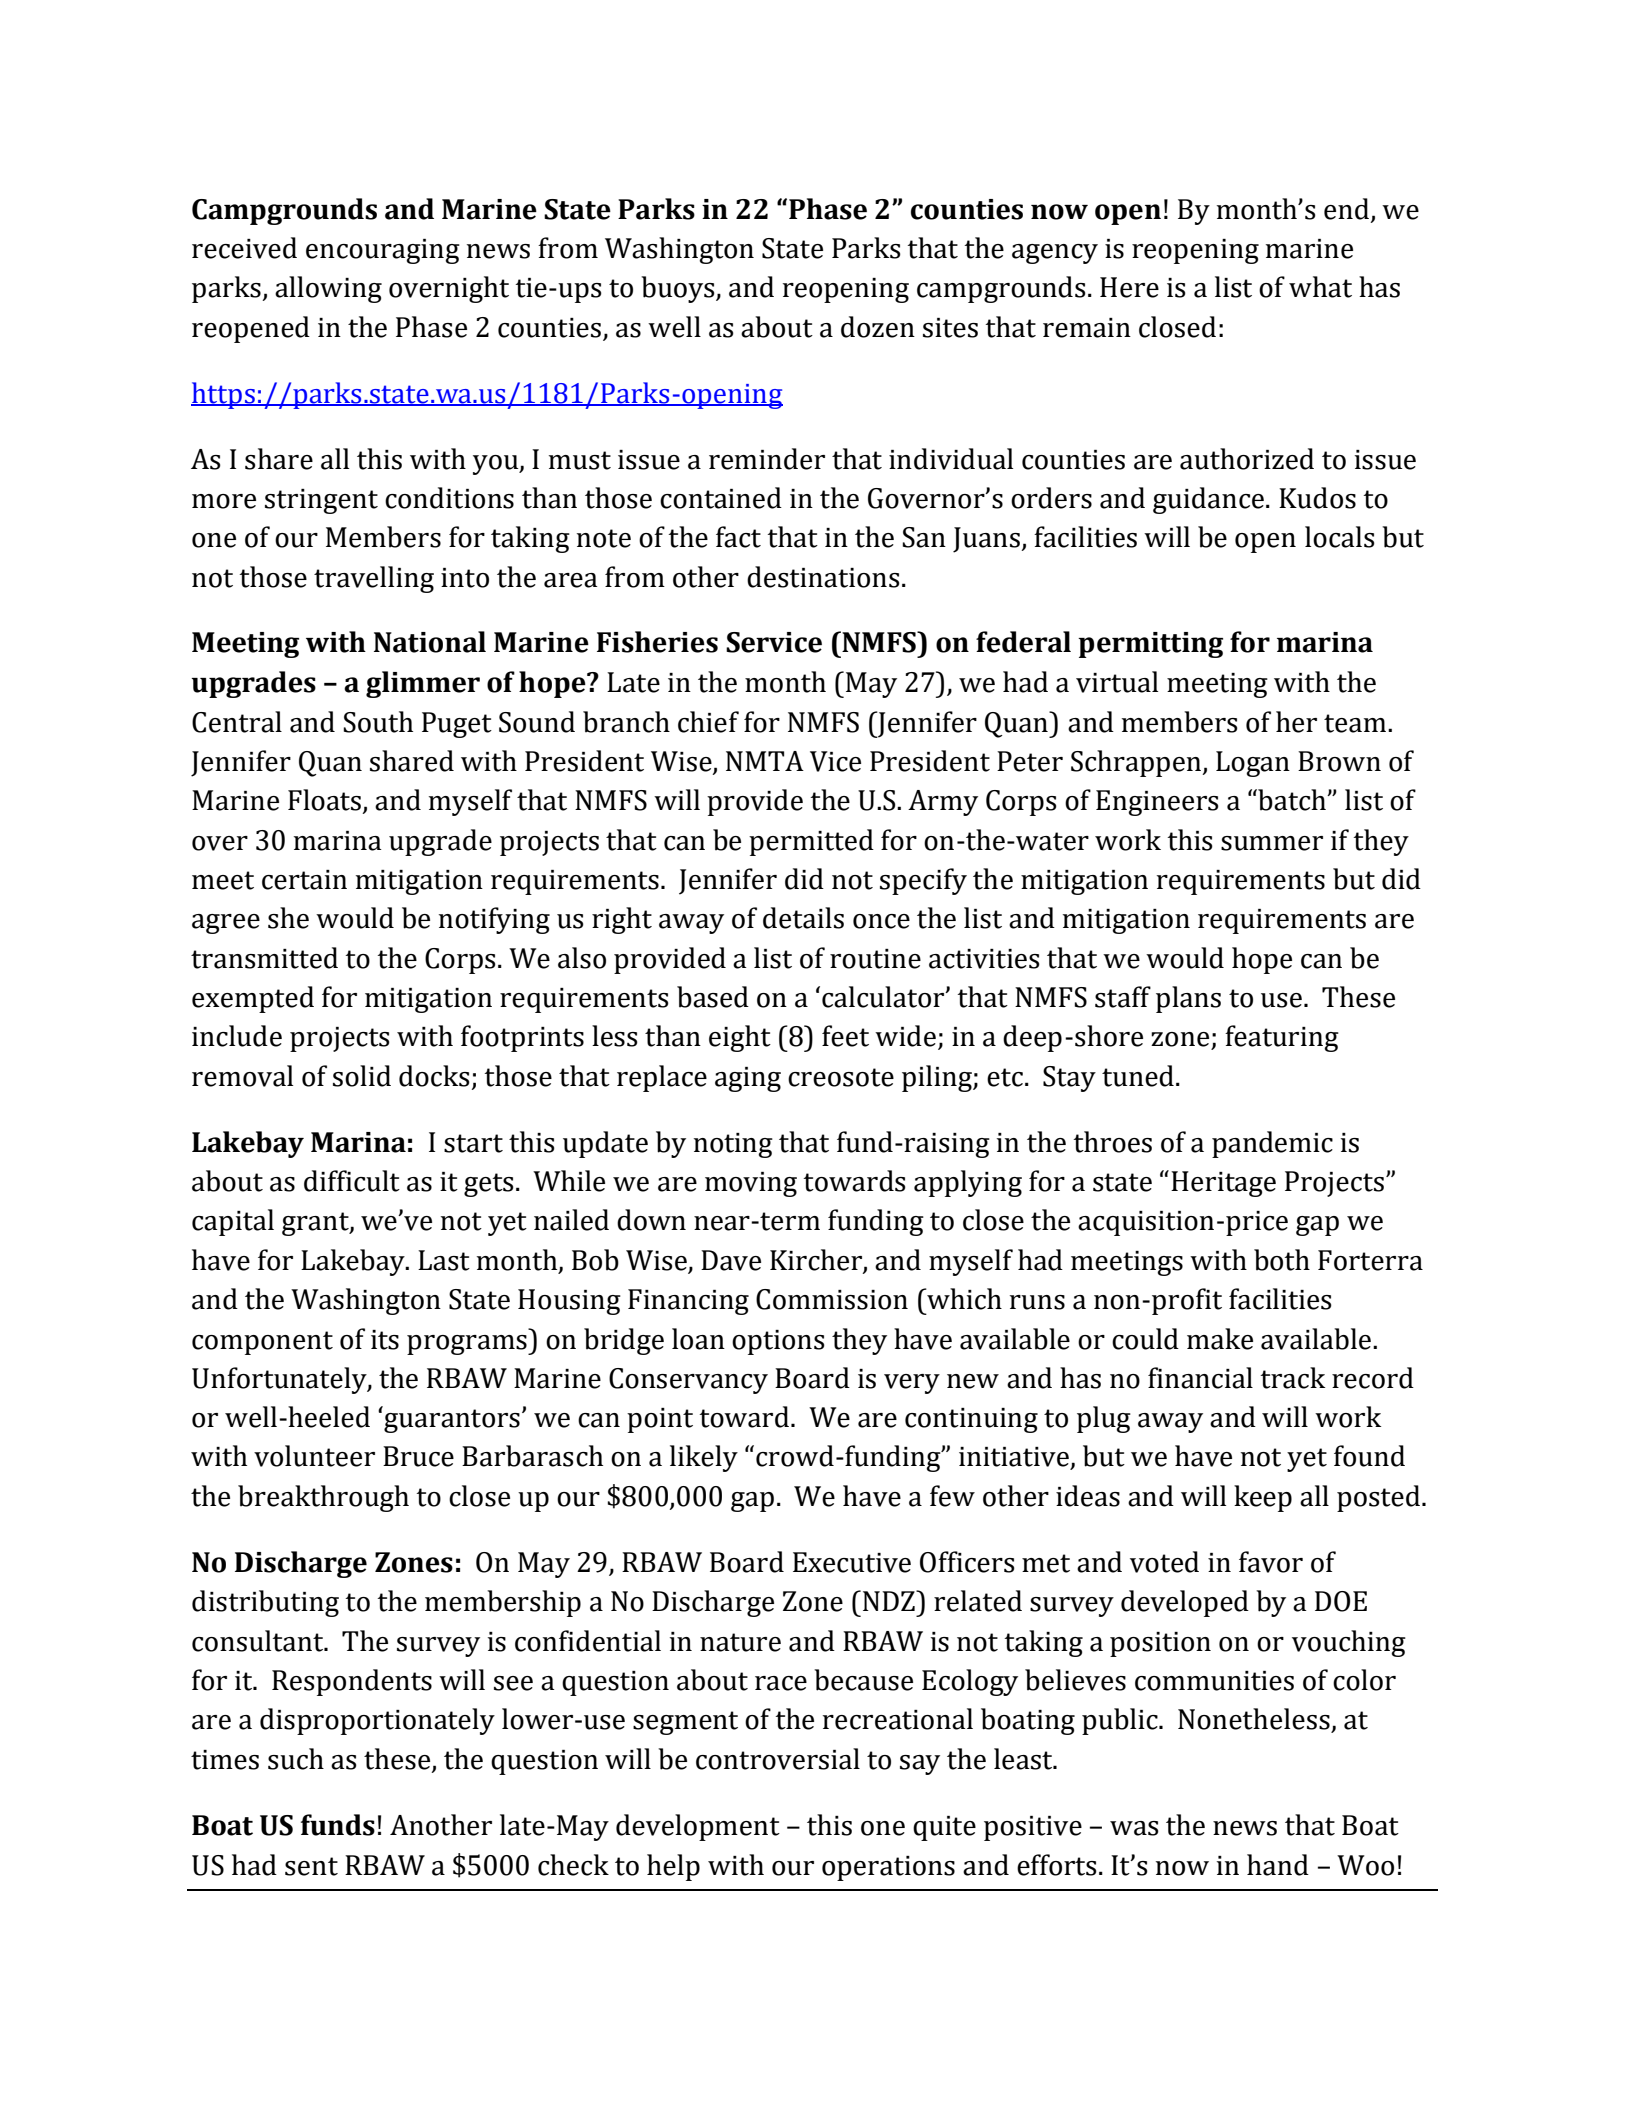  I want to click on featuring, so click(1282, 1038).
